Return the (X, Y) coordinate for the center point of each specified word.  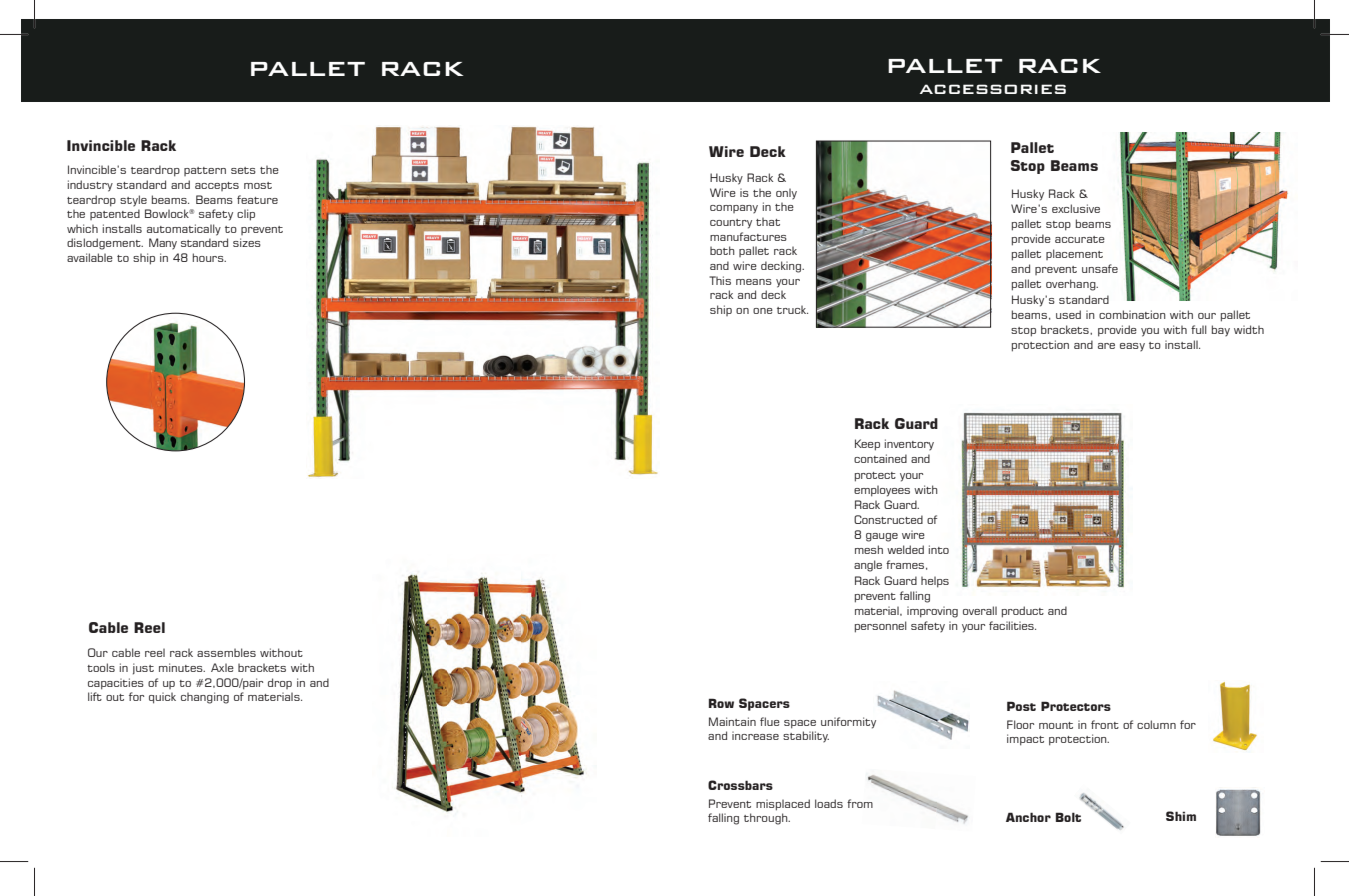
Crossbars (740, 785)
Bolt (1068, 817)
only (786, 193)
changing (205, 698)
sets (243, 170)
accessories (993, 89)
